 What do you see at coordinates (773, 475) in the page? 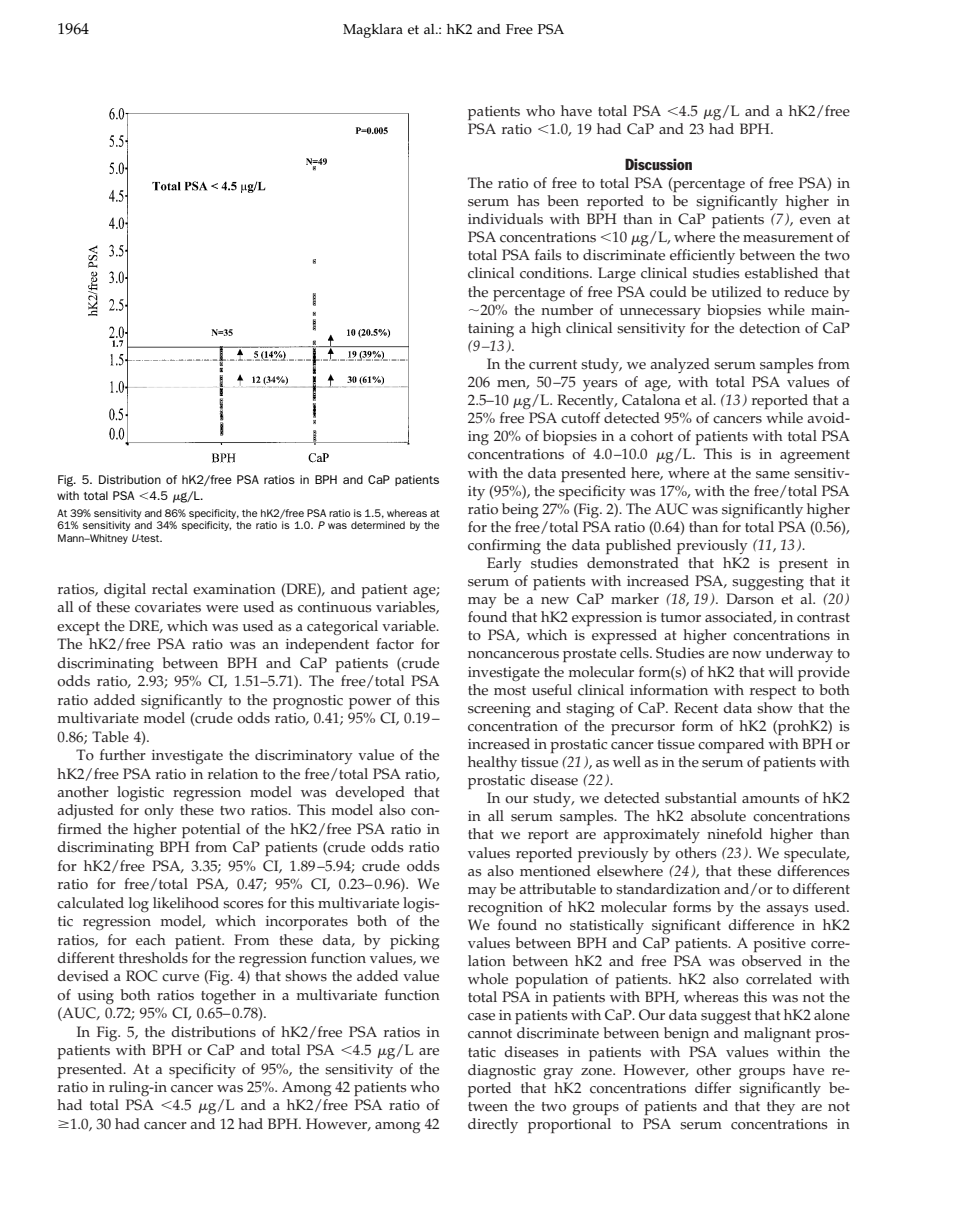
I see `same` at bounding box center [773, 475].
